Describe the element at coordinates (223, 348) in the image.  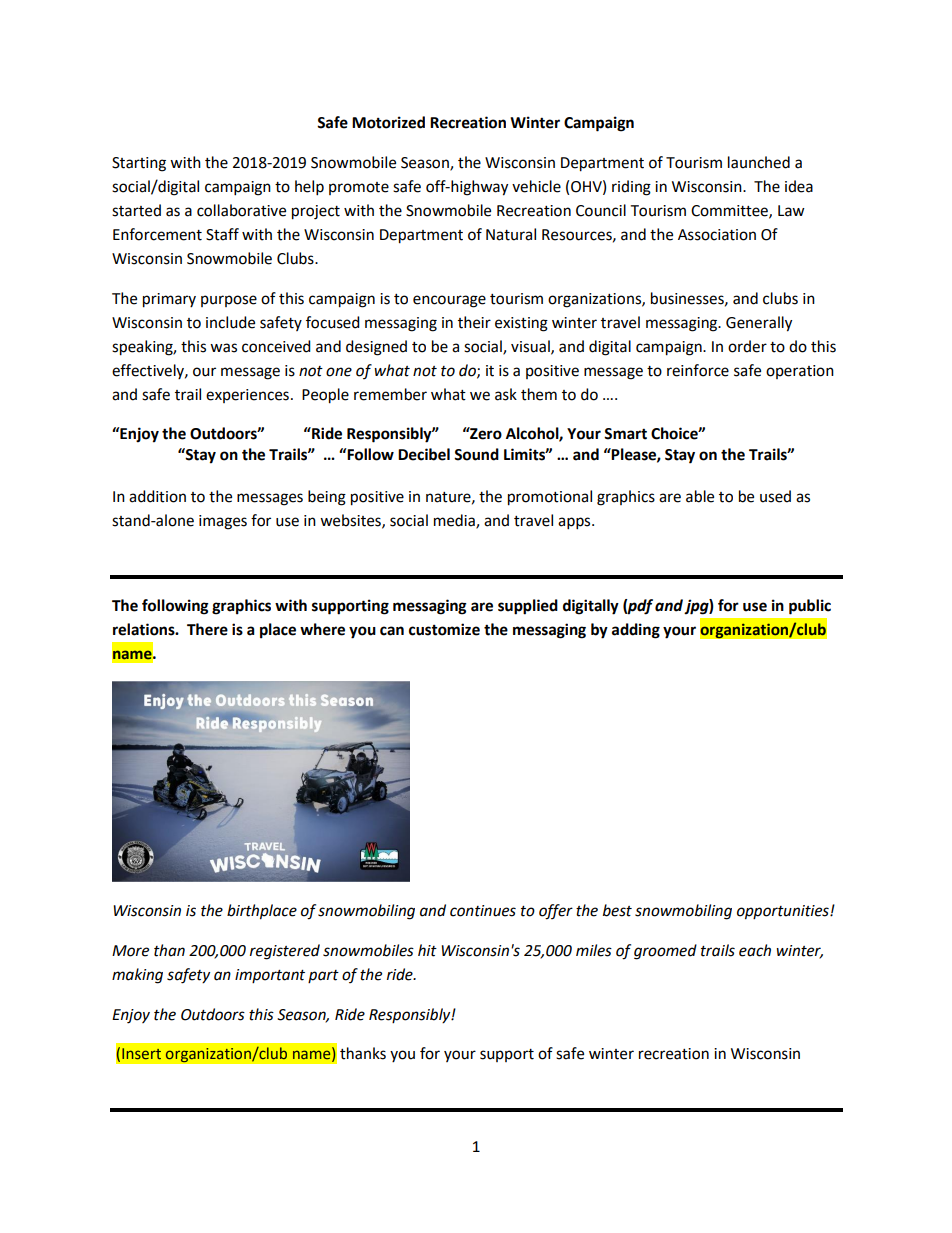
I see `was` at that location.
